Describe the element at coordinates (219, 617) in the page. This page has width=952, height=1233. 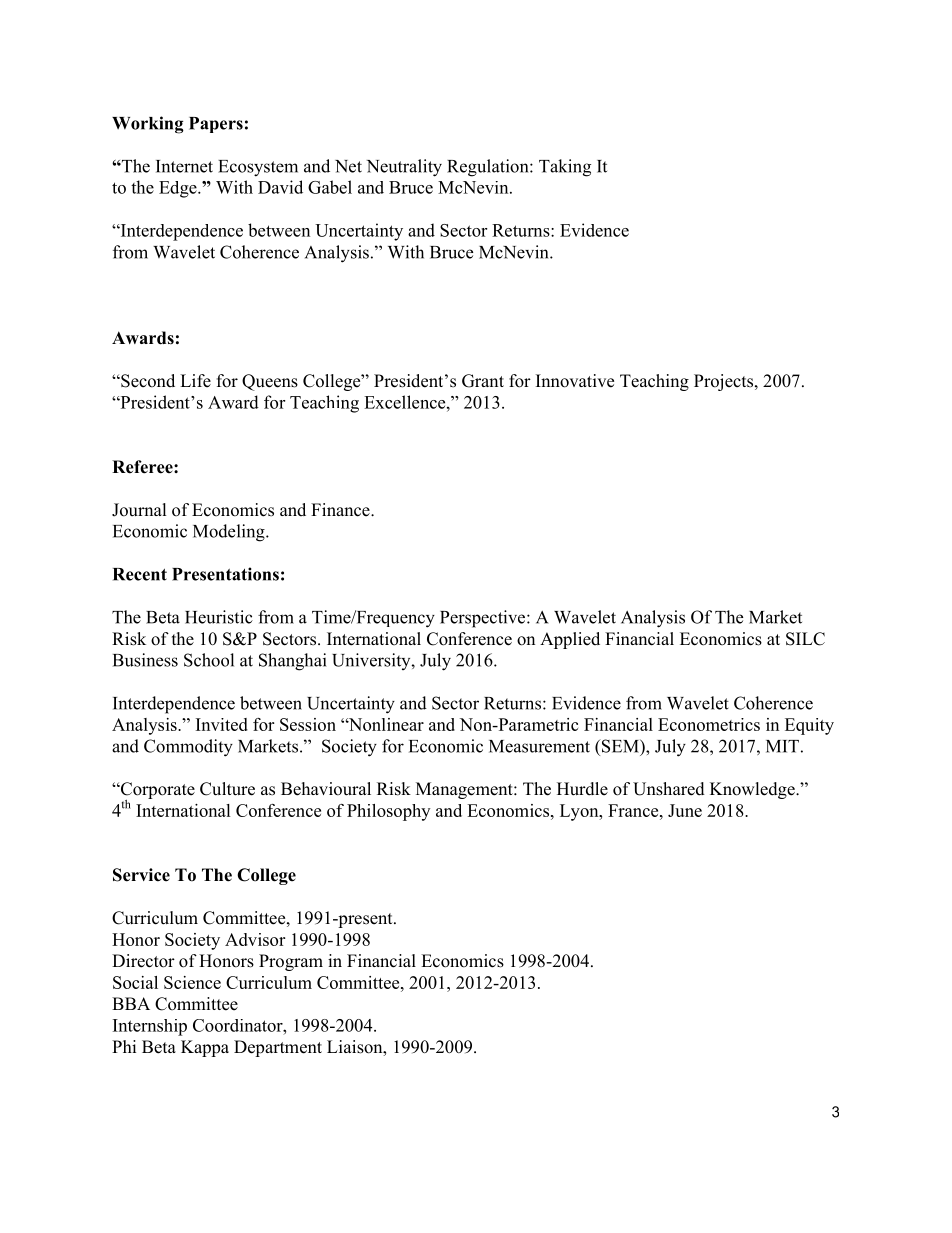
I see `Heuristic` at that location.
